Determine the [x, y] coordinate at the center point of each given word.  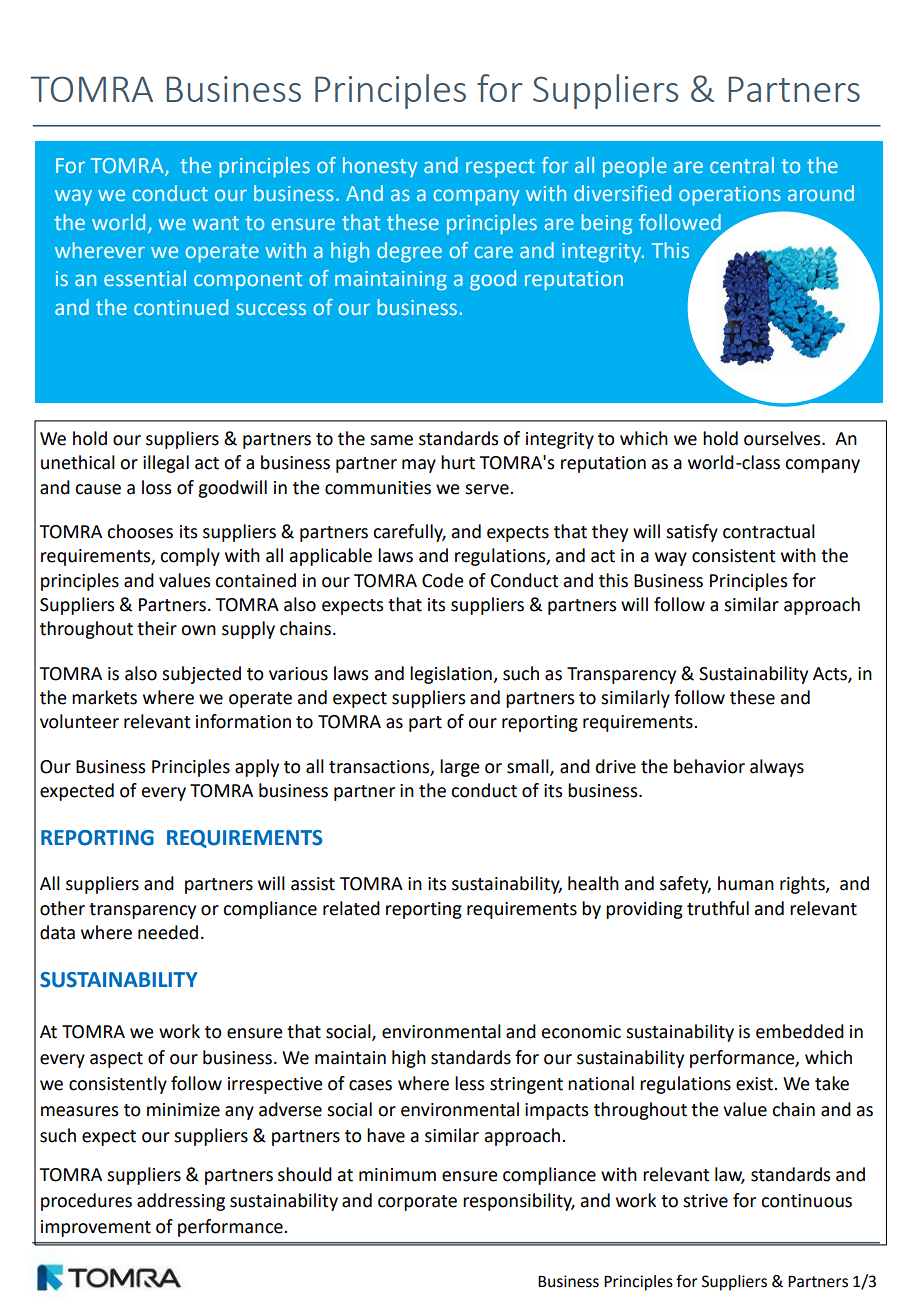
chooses [140, 531]
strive [705, 1201]
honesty [380, 167]
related [351, 908]
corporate [417, 1203]
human [746, 883]
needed [168, 932]
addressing [181, 1202]
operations [730, 196]
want [215, 223]
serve [488, 489]
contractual [769, 531]
